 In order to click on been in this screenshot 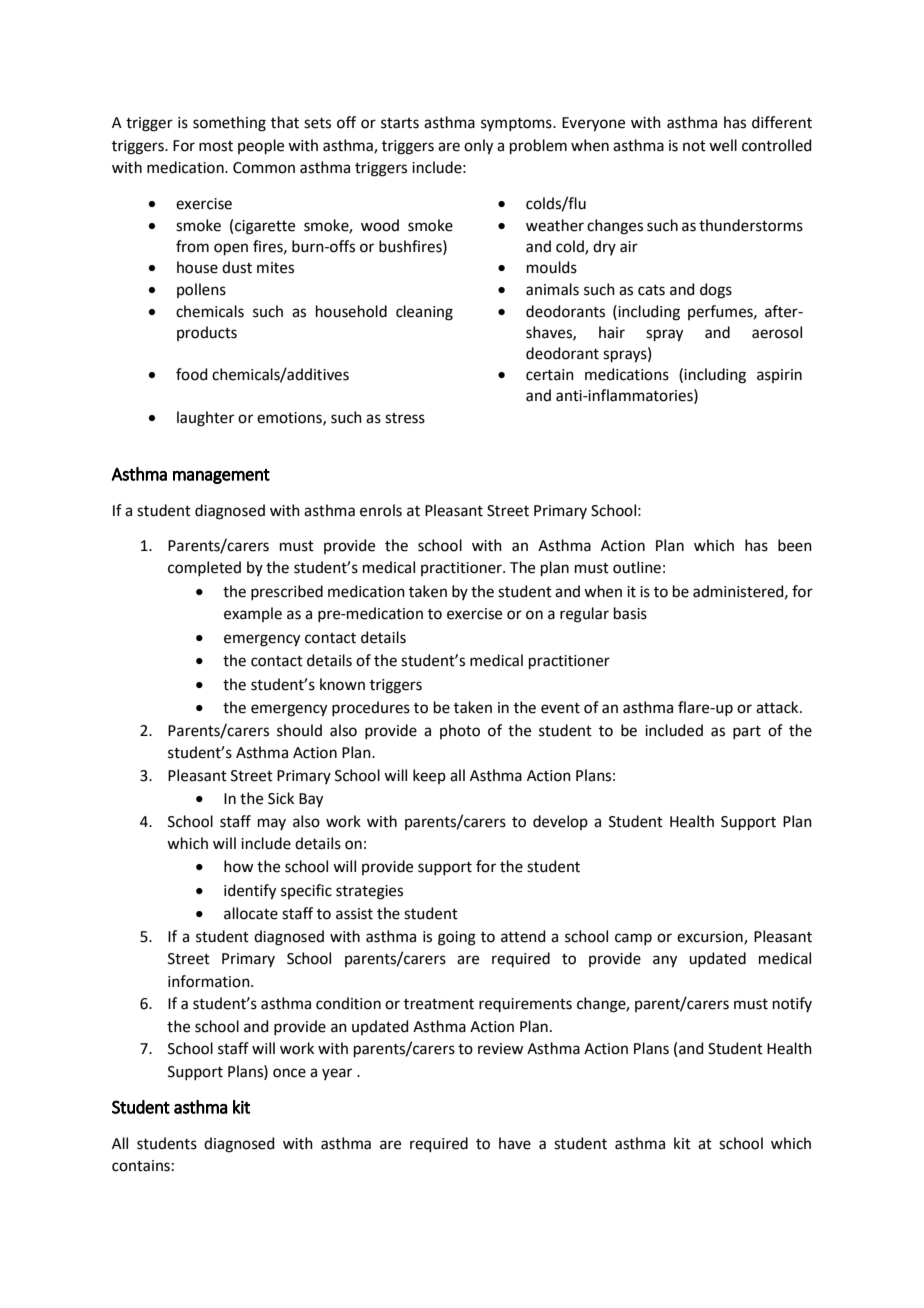, I will do `click(795, 545)`.
